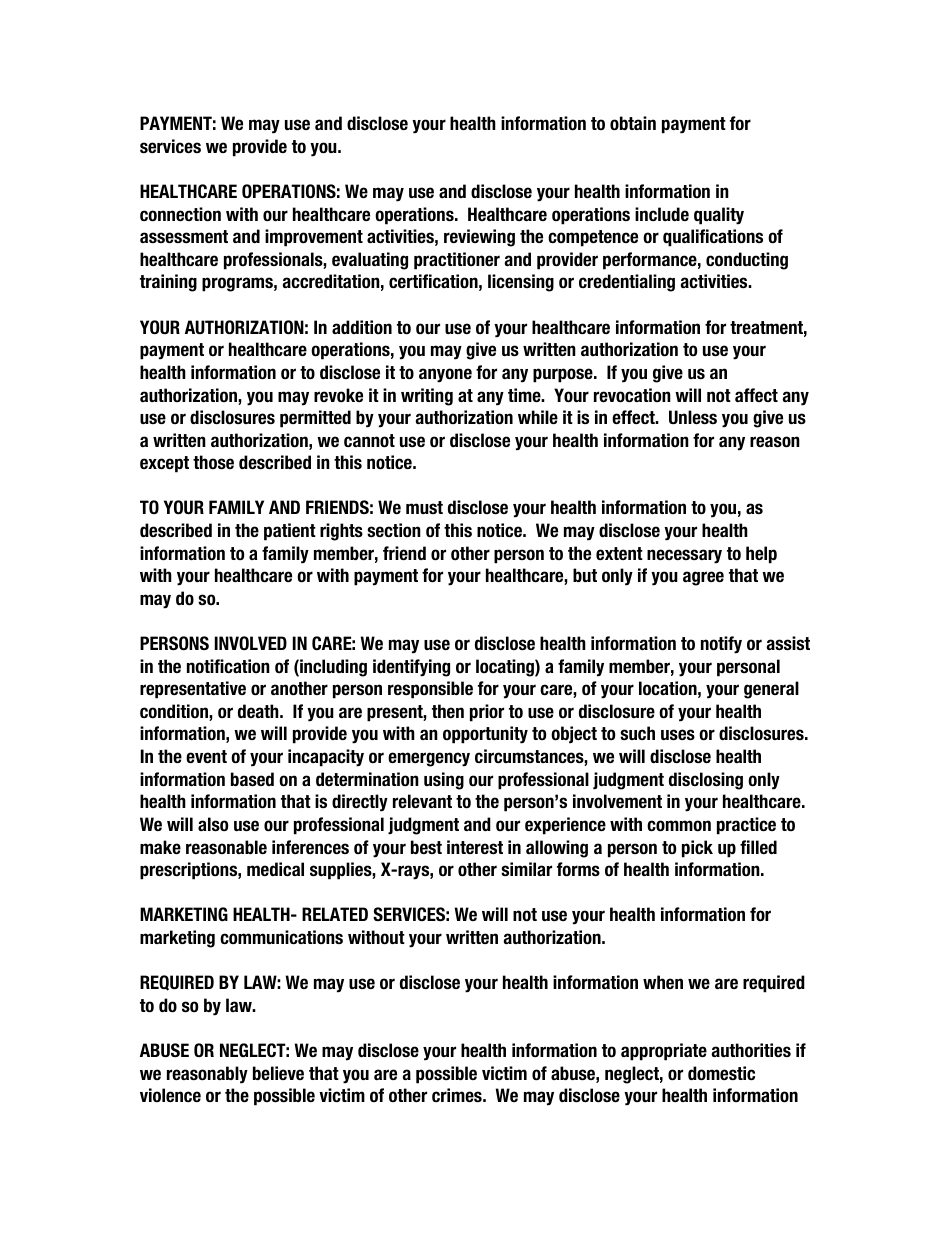 This image has height=1233, width=952. What do you see at coordinates (697, 849) in the image?
I see `pick` at bounding box center [697, 849].
